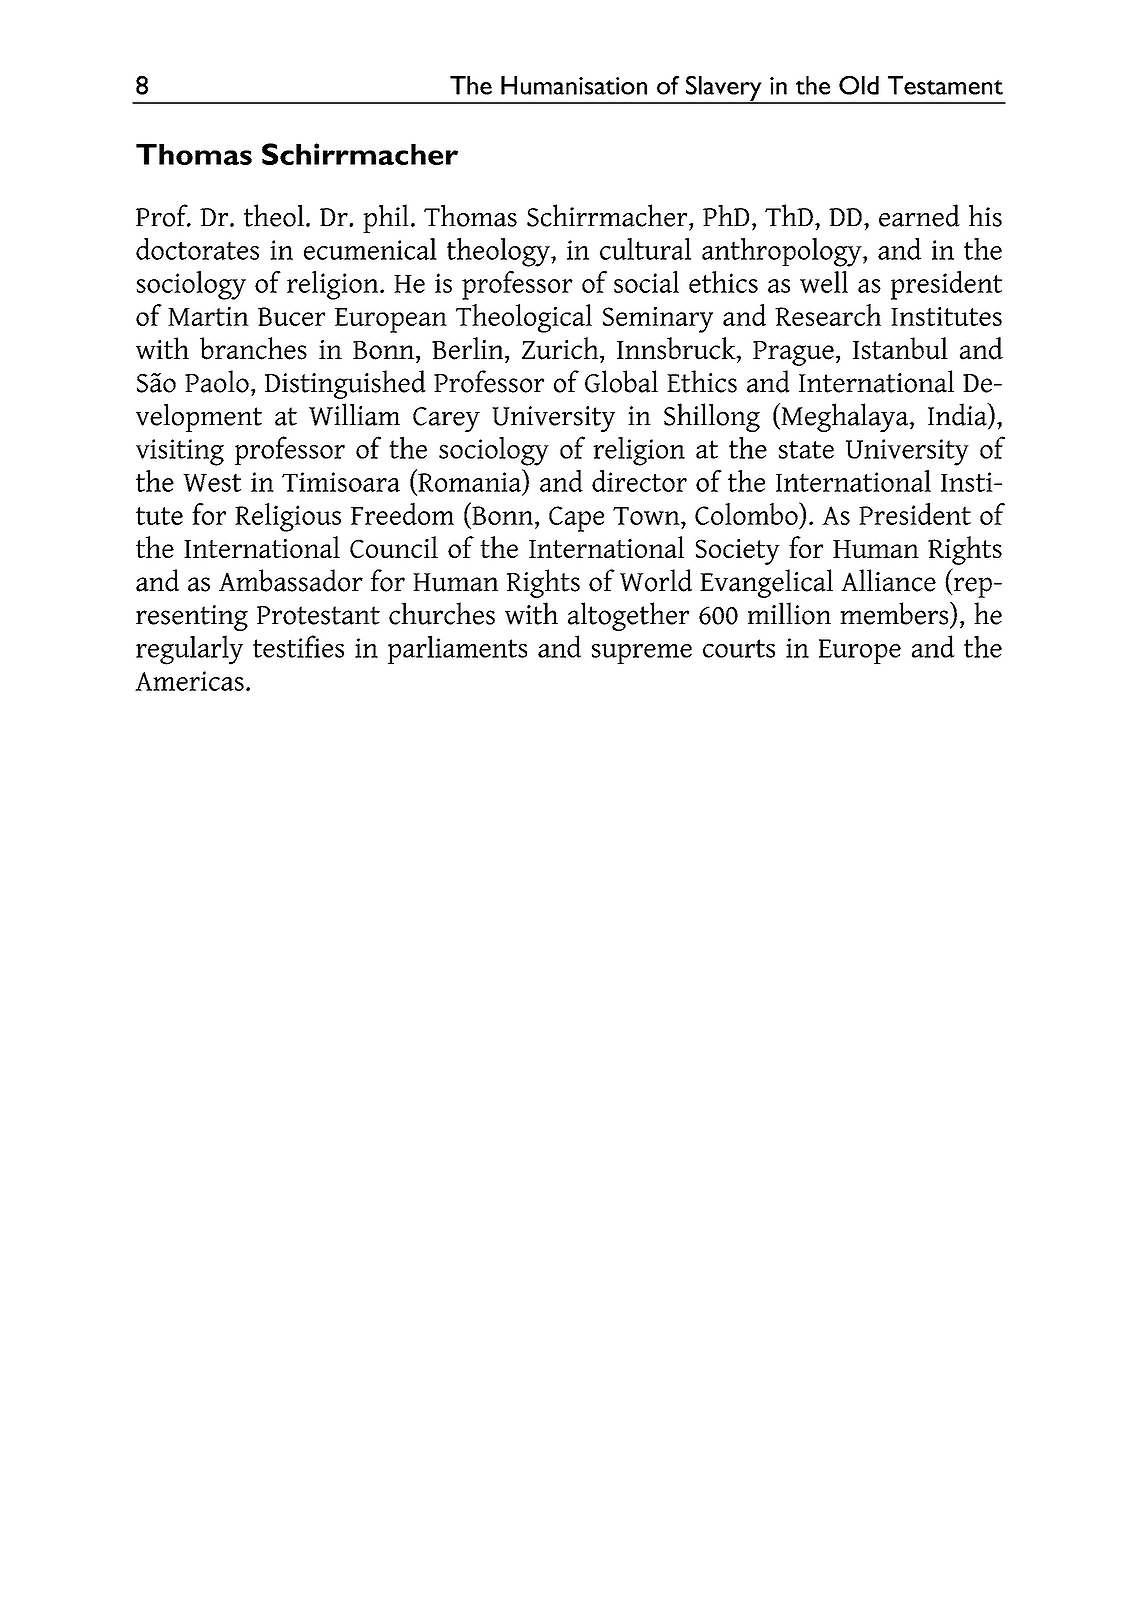 The image size is (1138, 1610). What do you see at coordinates (724, 89) in the image?
I see `Slavery` at bounding box center [724, 89].
